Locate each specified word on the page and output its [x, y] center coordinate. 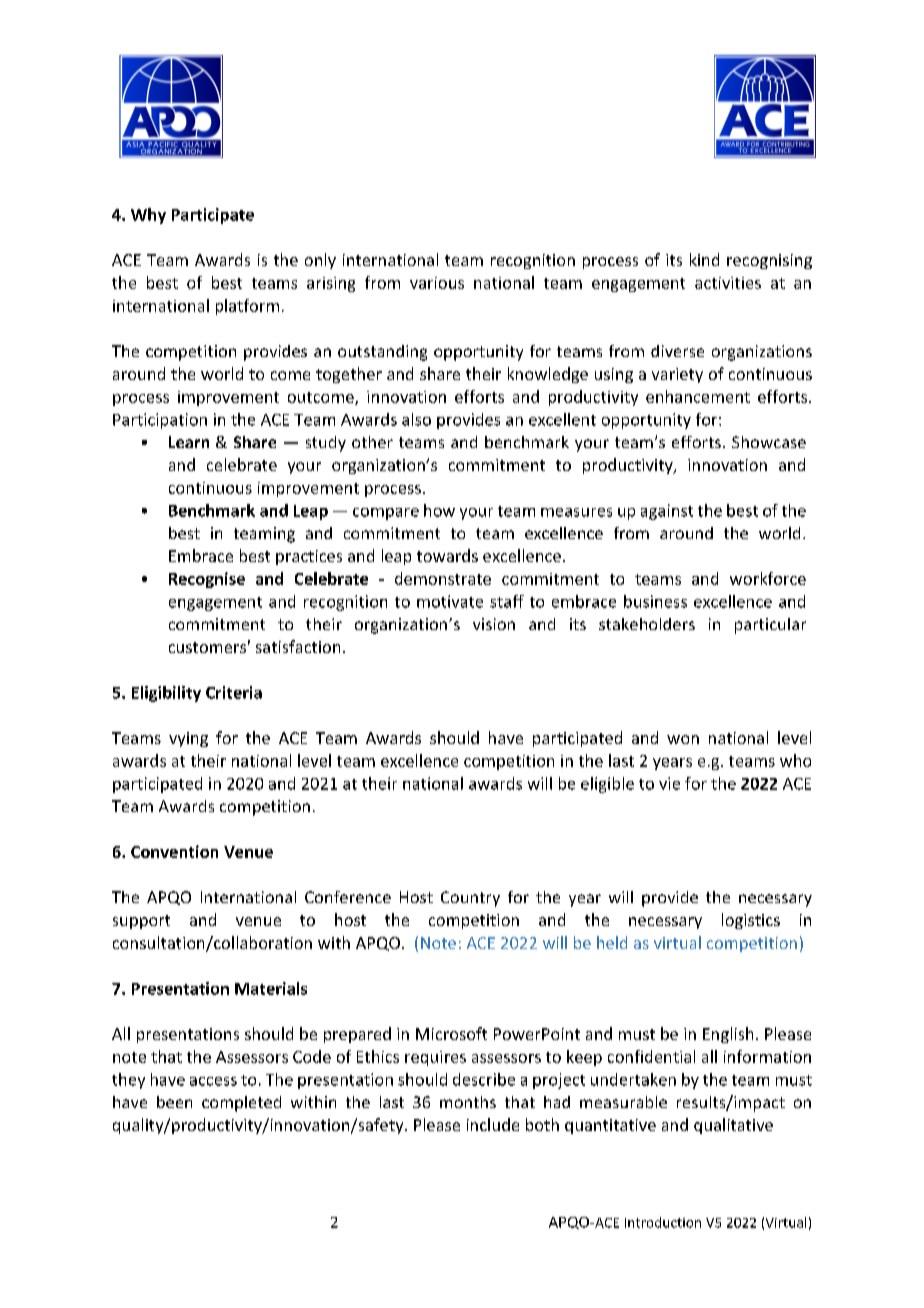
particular [770, 626]
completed [241, 1104]
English [728, 1035]
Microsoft [451, 1033]
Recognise [207, 580]
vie [669, 783]
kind [704, 259]
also [416, 419]
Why [148, 216]
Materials [271, 988]
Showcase [769, 442]
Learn [189, 442]
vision [494, 624]
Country [470, 899]
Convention [174, 851]
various [437, 283]
